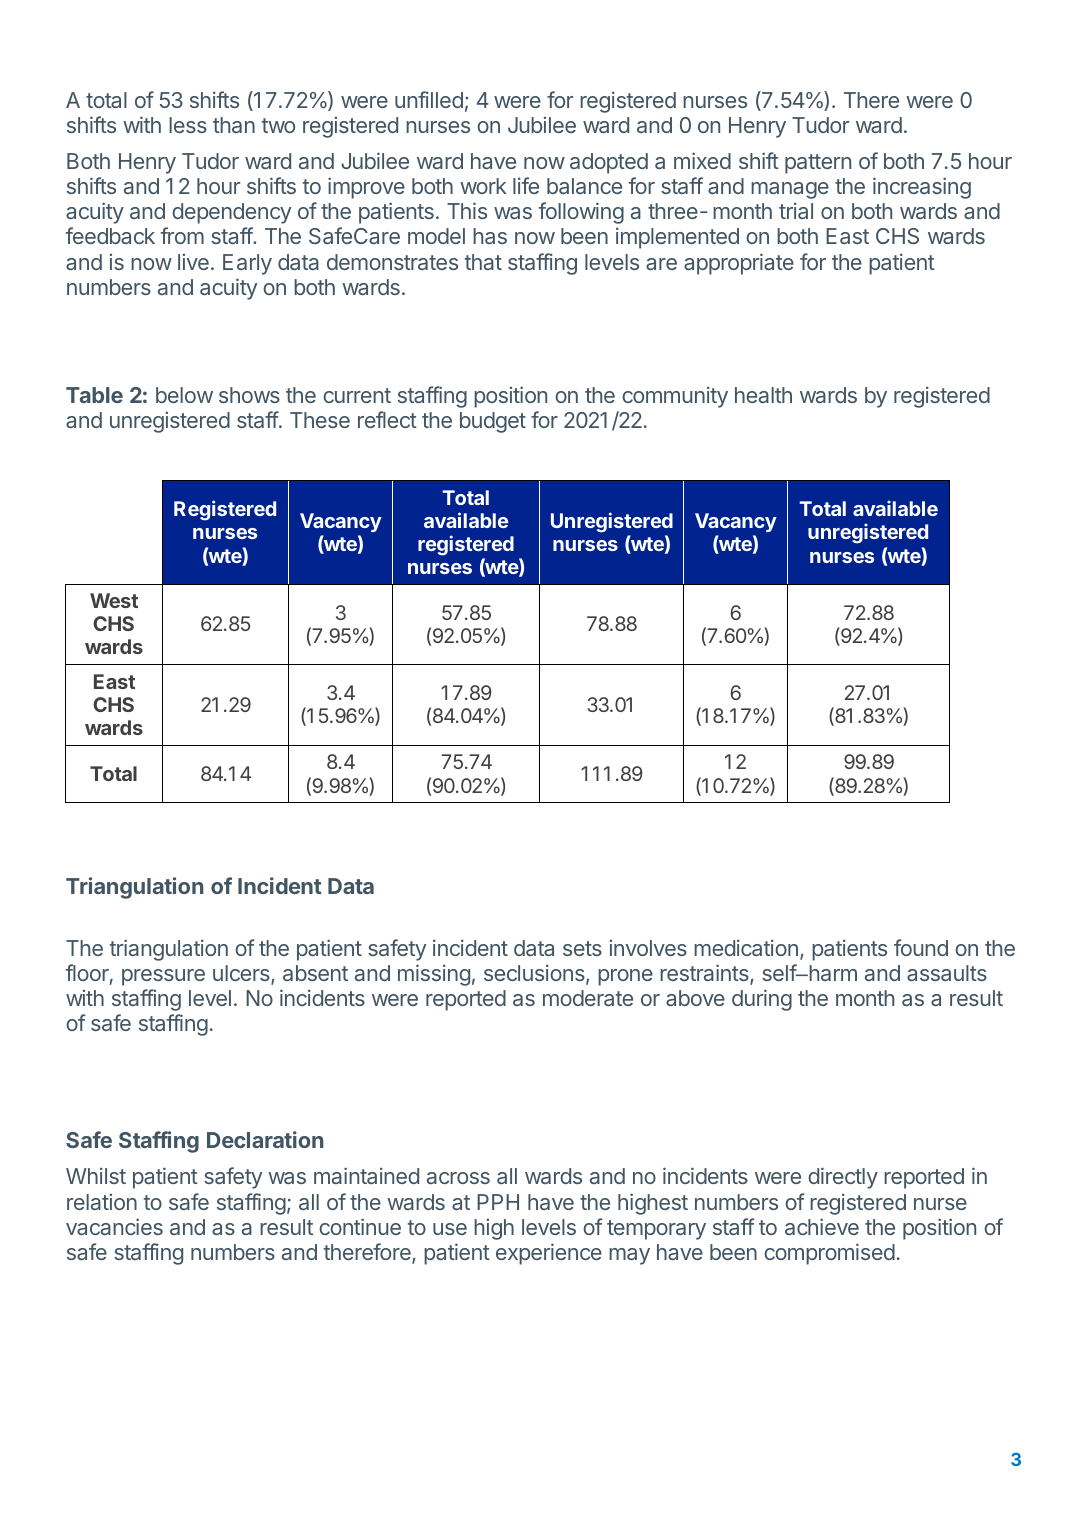  What do you see at coordinates (526, 185) in the screenshot?
I see `life` at bounding box center [526, 185].
